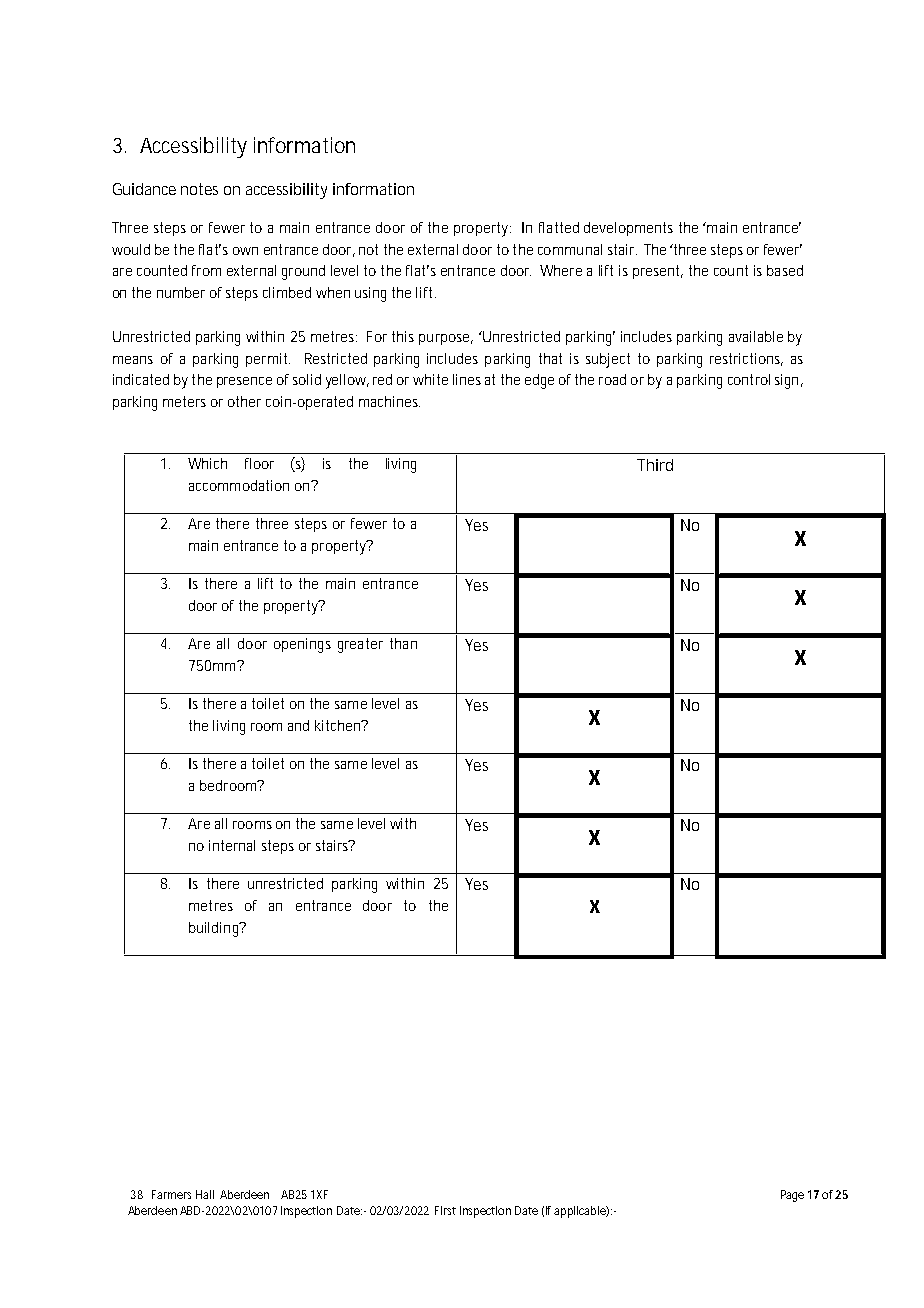  Describe the element at coordinates (245, 251) in the screenshot. I see `own` at that location.
